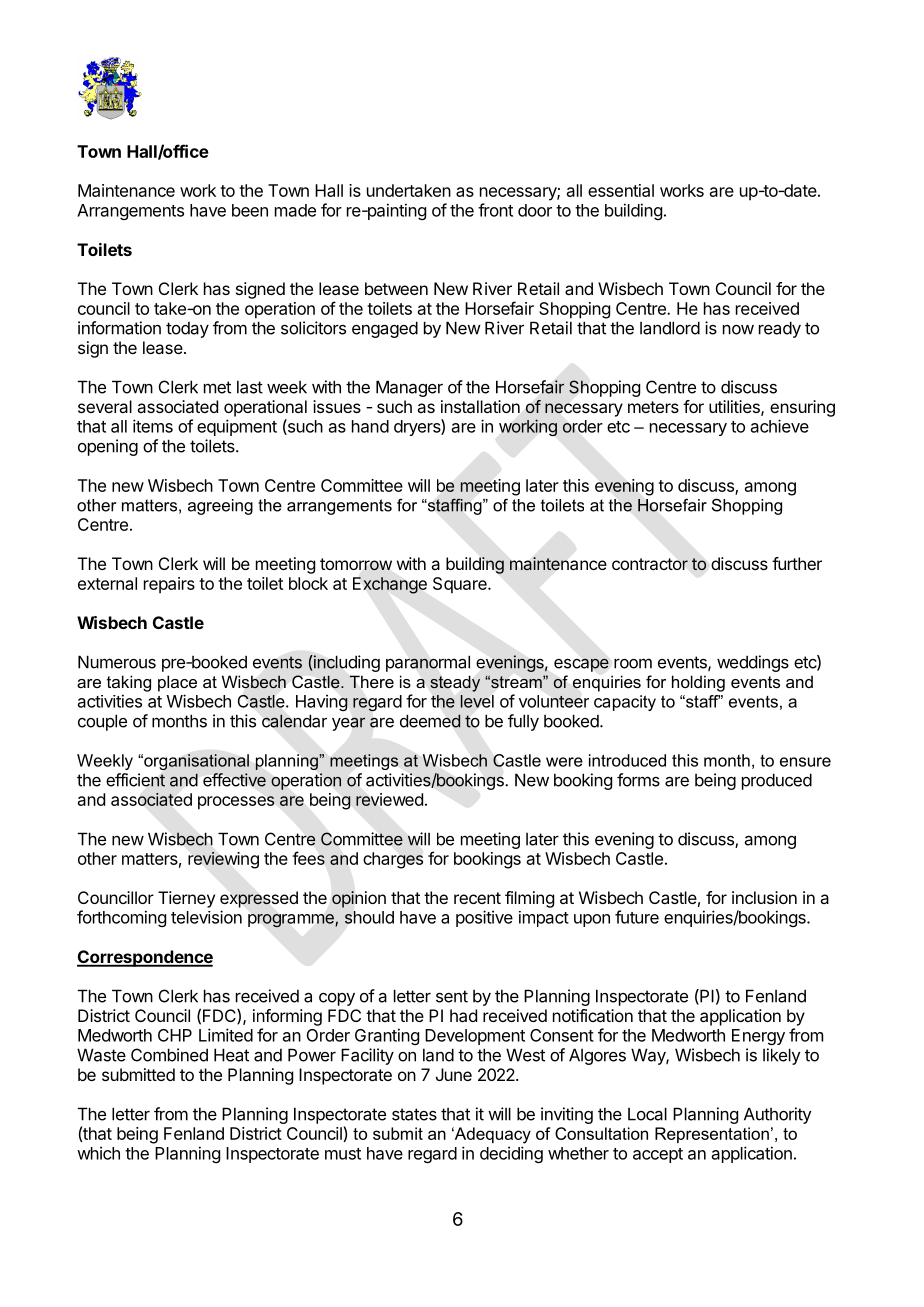 The width and height of the page is (924, 1307). I want to click on organisational, so click(195, 762).
